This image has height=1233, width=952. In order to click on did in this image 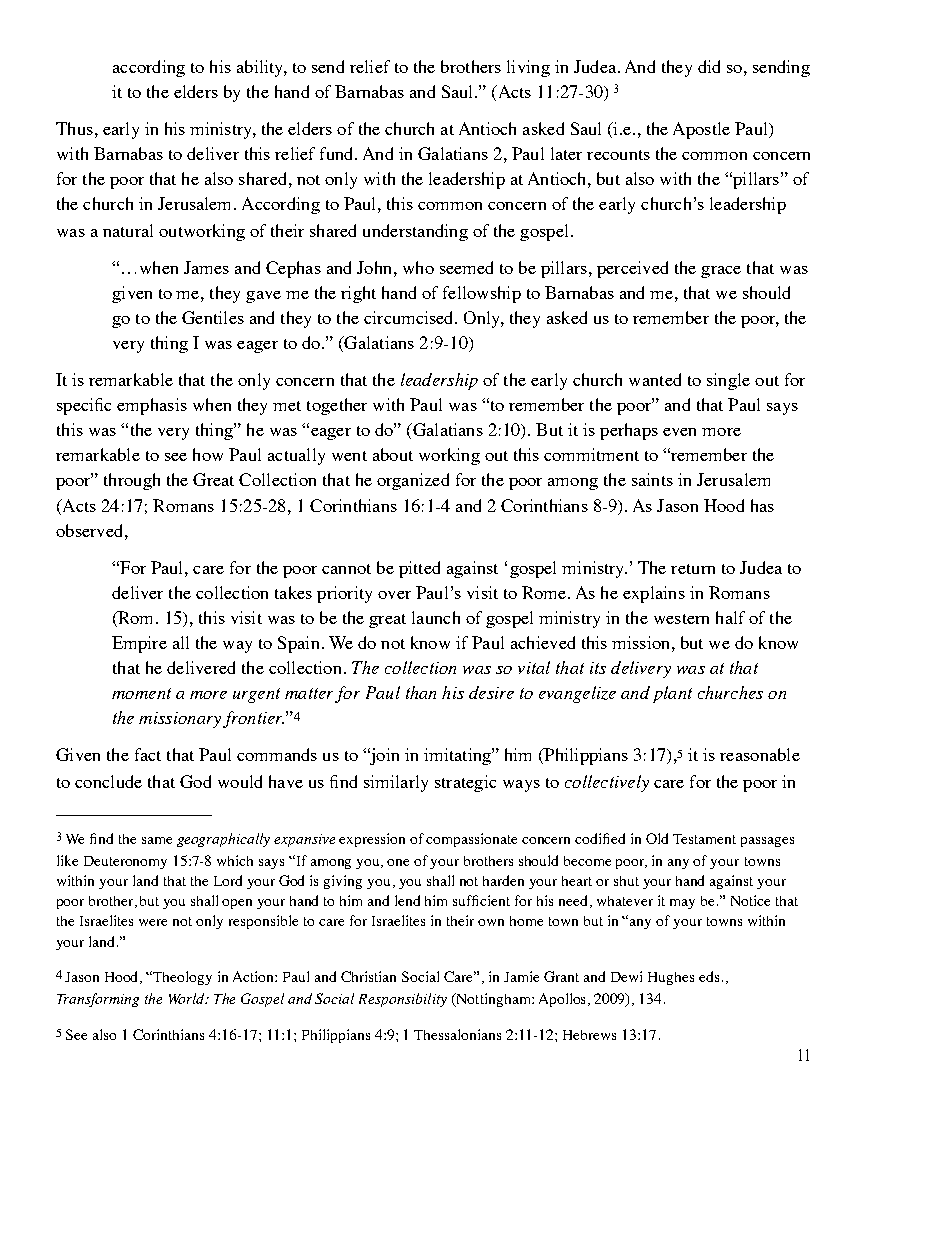, I will do `click(709, 66)`.
